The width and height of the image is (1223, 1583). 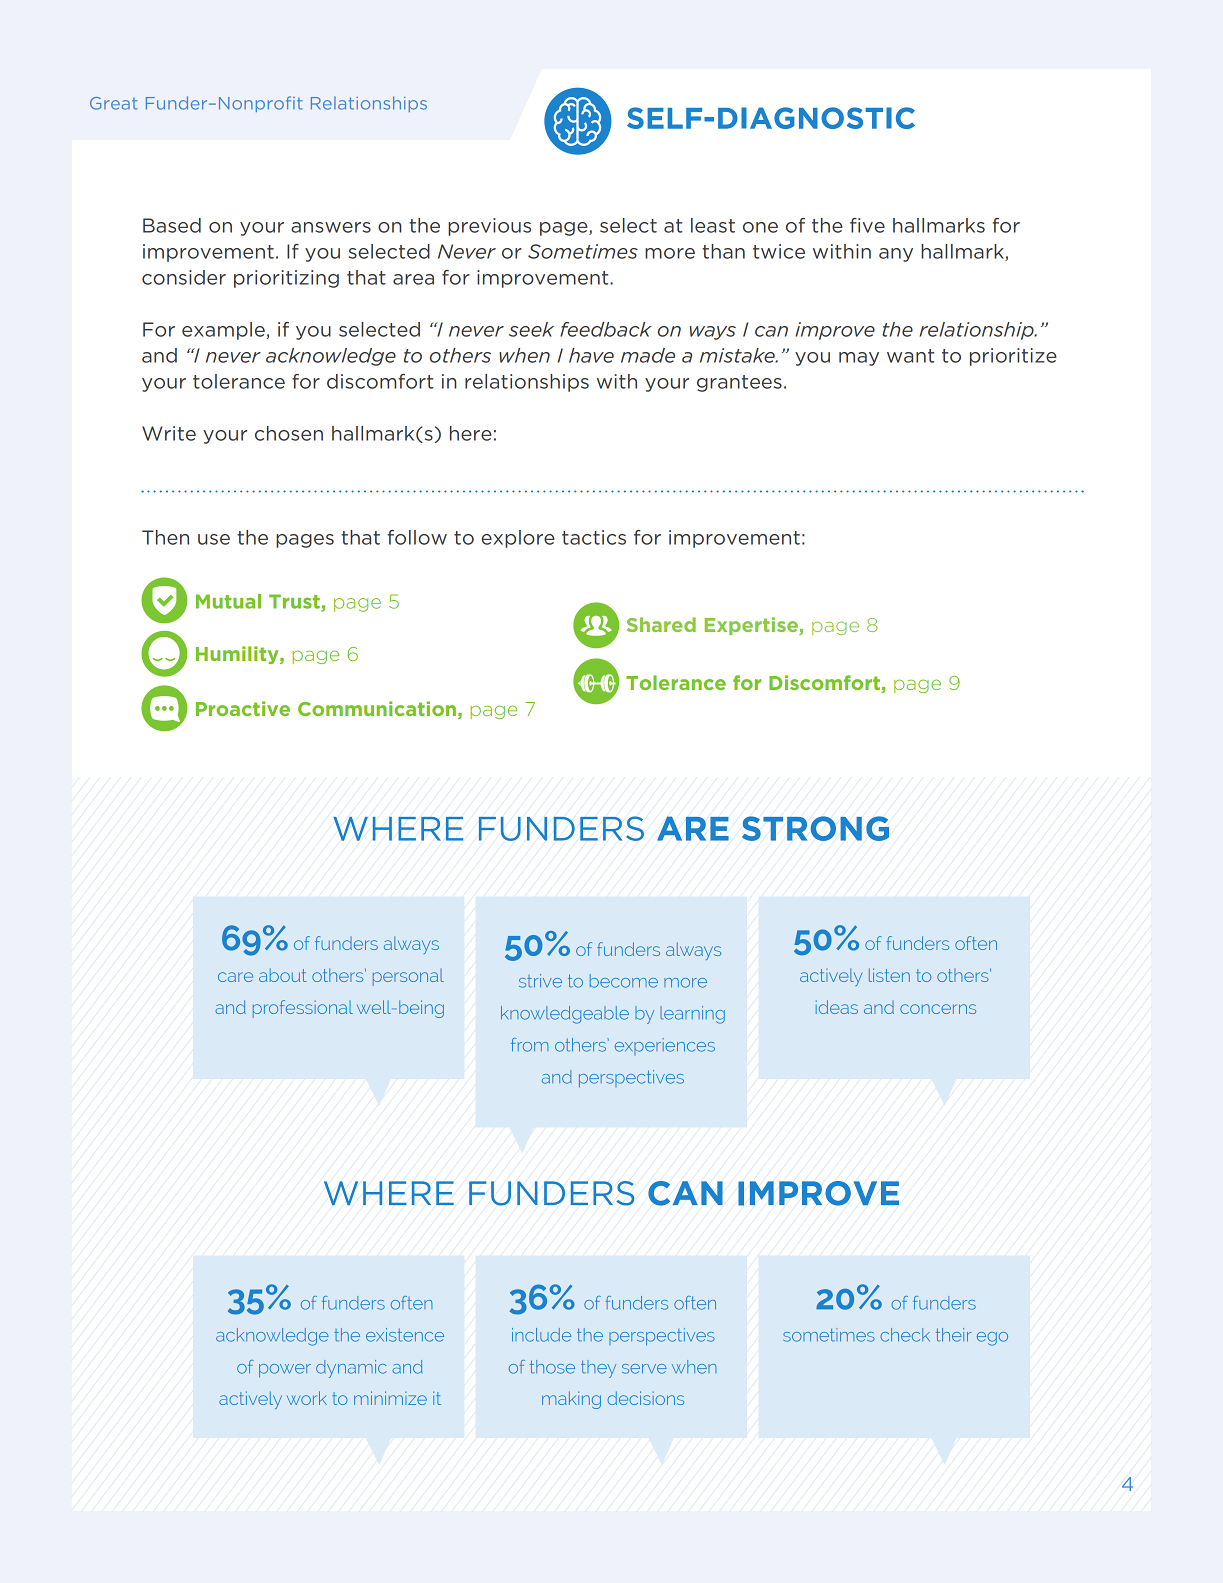 What do you see at coordinates (114, 103) in the image?
I see `Great` at bounding box center [114, 103].
